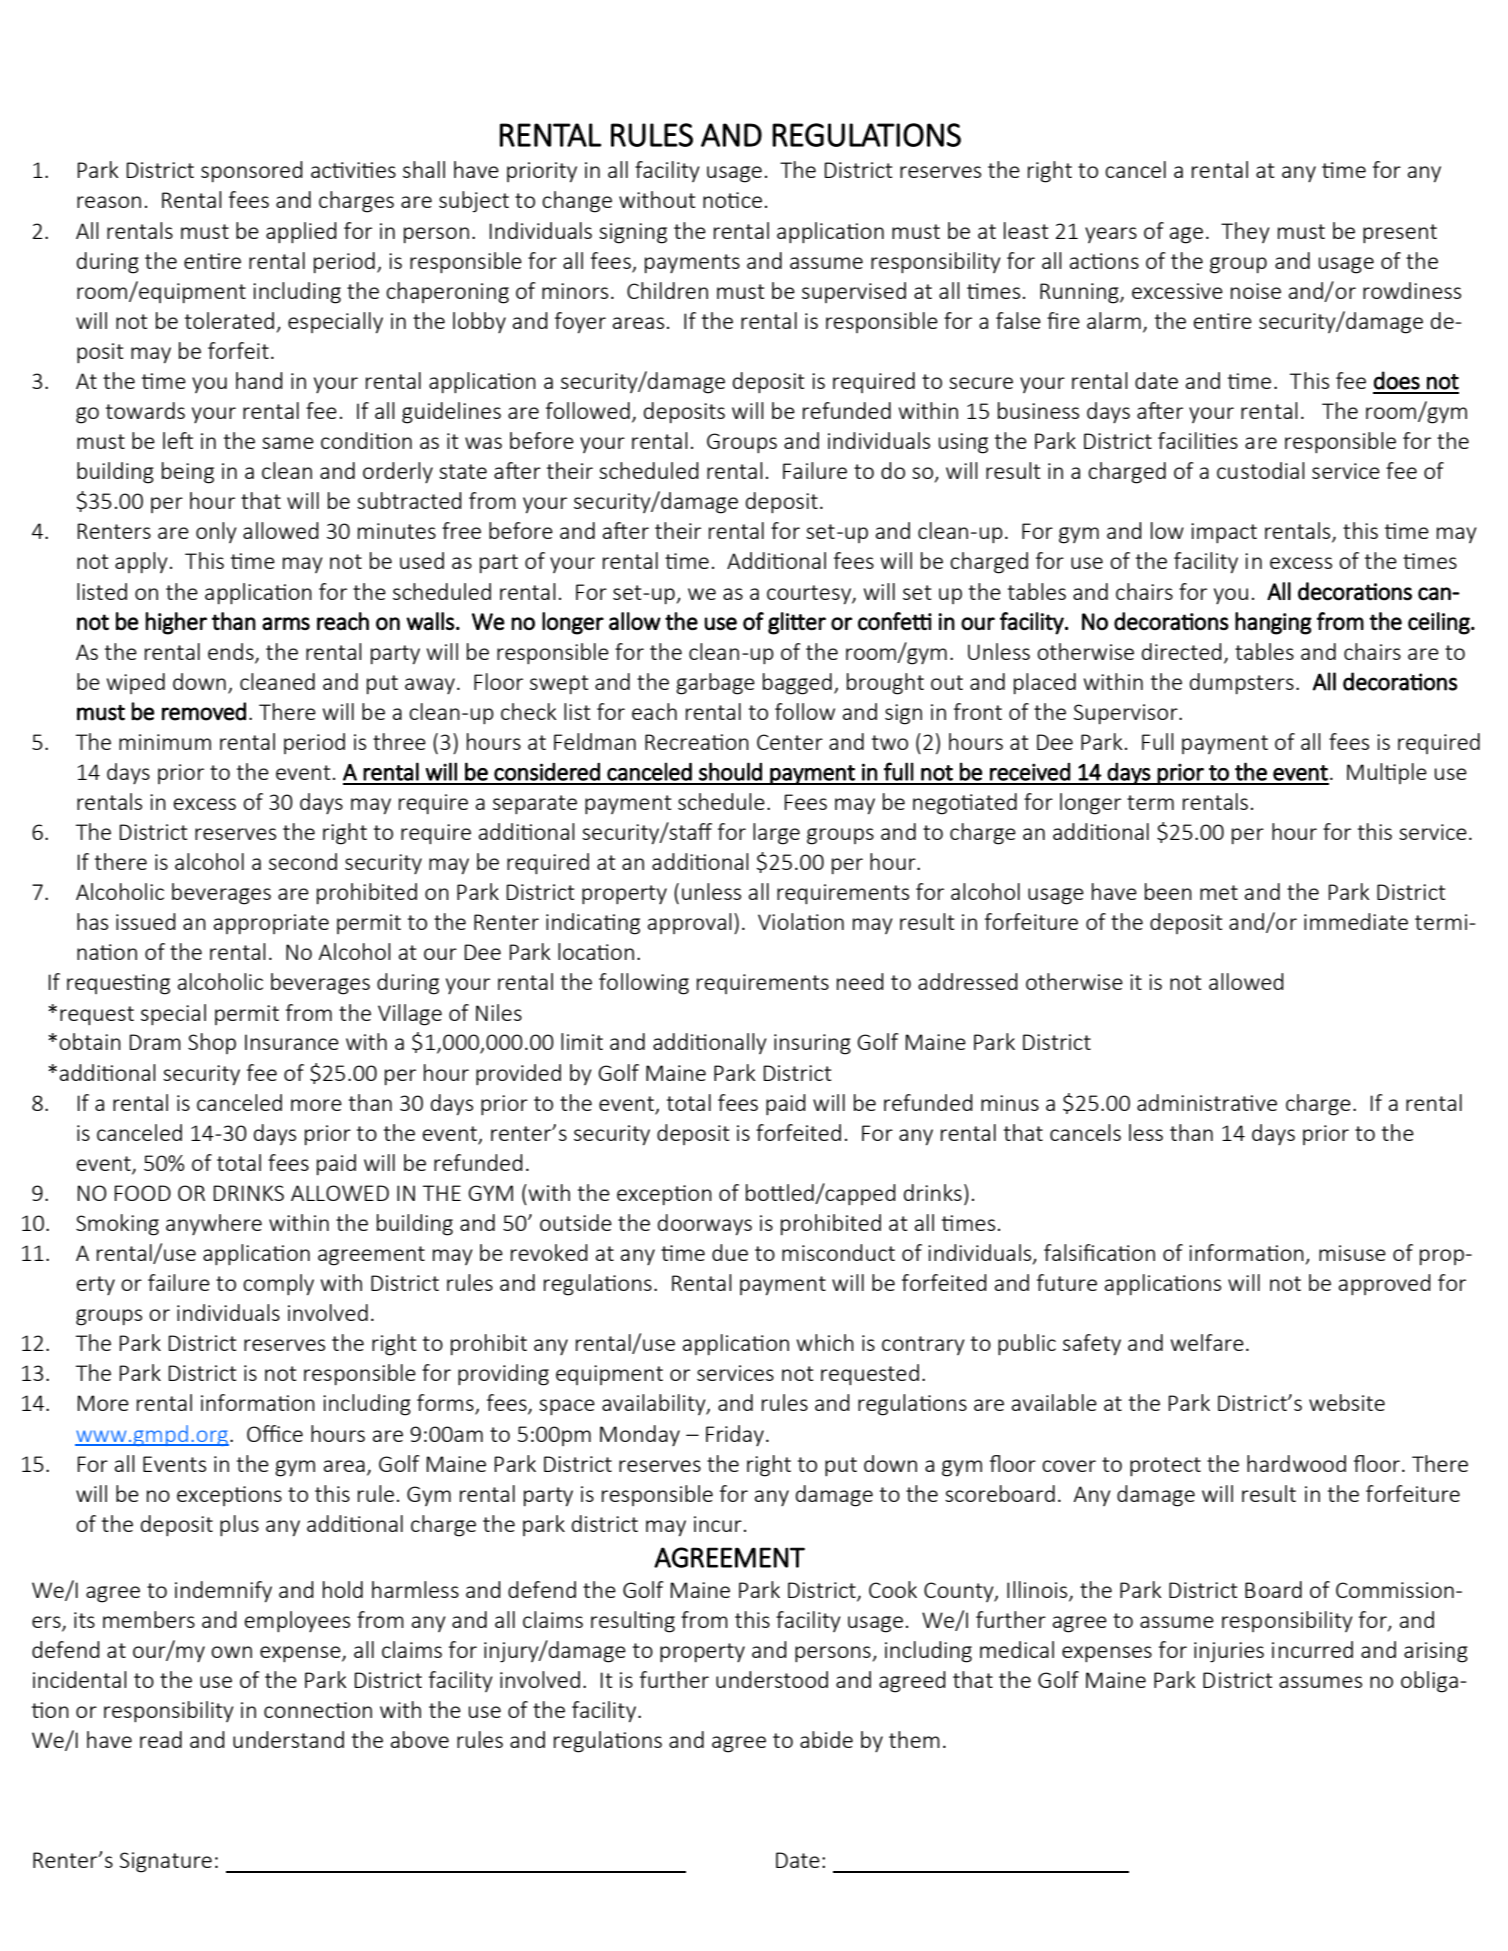 The width and height of the screenshot is (1508, 1951). Describe the element at coordinates (146, 921) in the screenshot. I see `issued` at that location.
